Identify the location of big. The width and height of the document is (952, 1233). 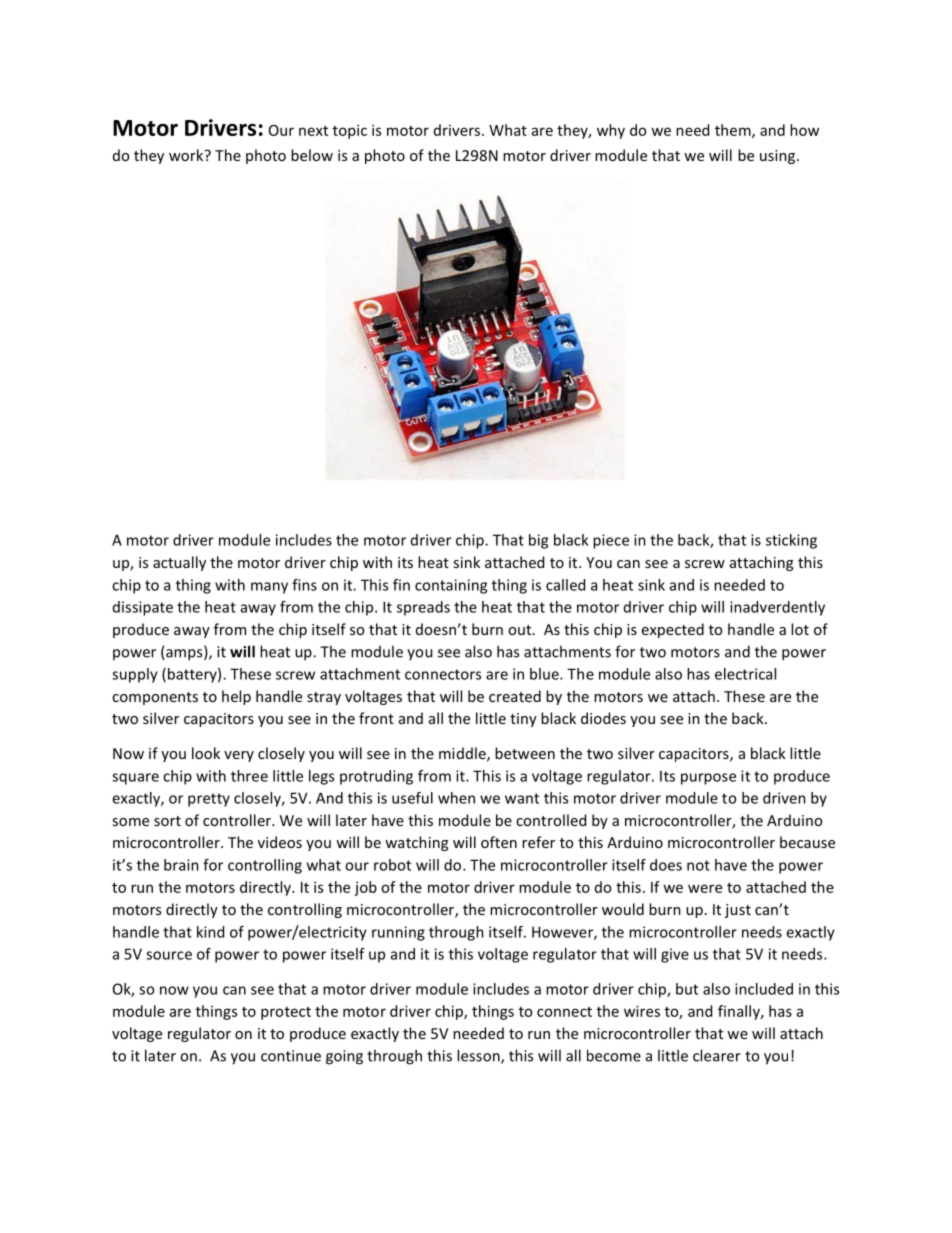
(538, 541).
